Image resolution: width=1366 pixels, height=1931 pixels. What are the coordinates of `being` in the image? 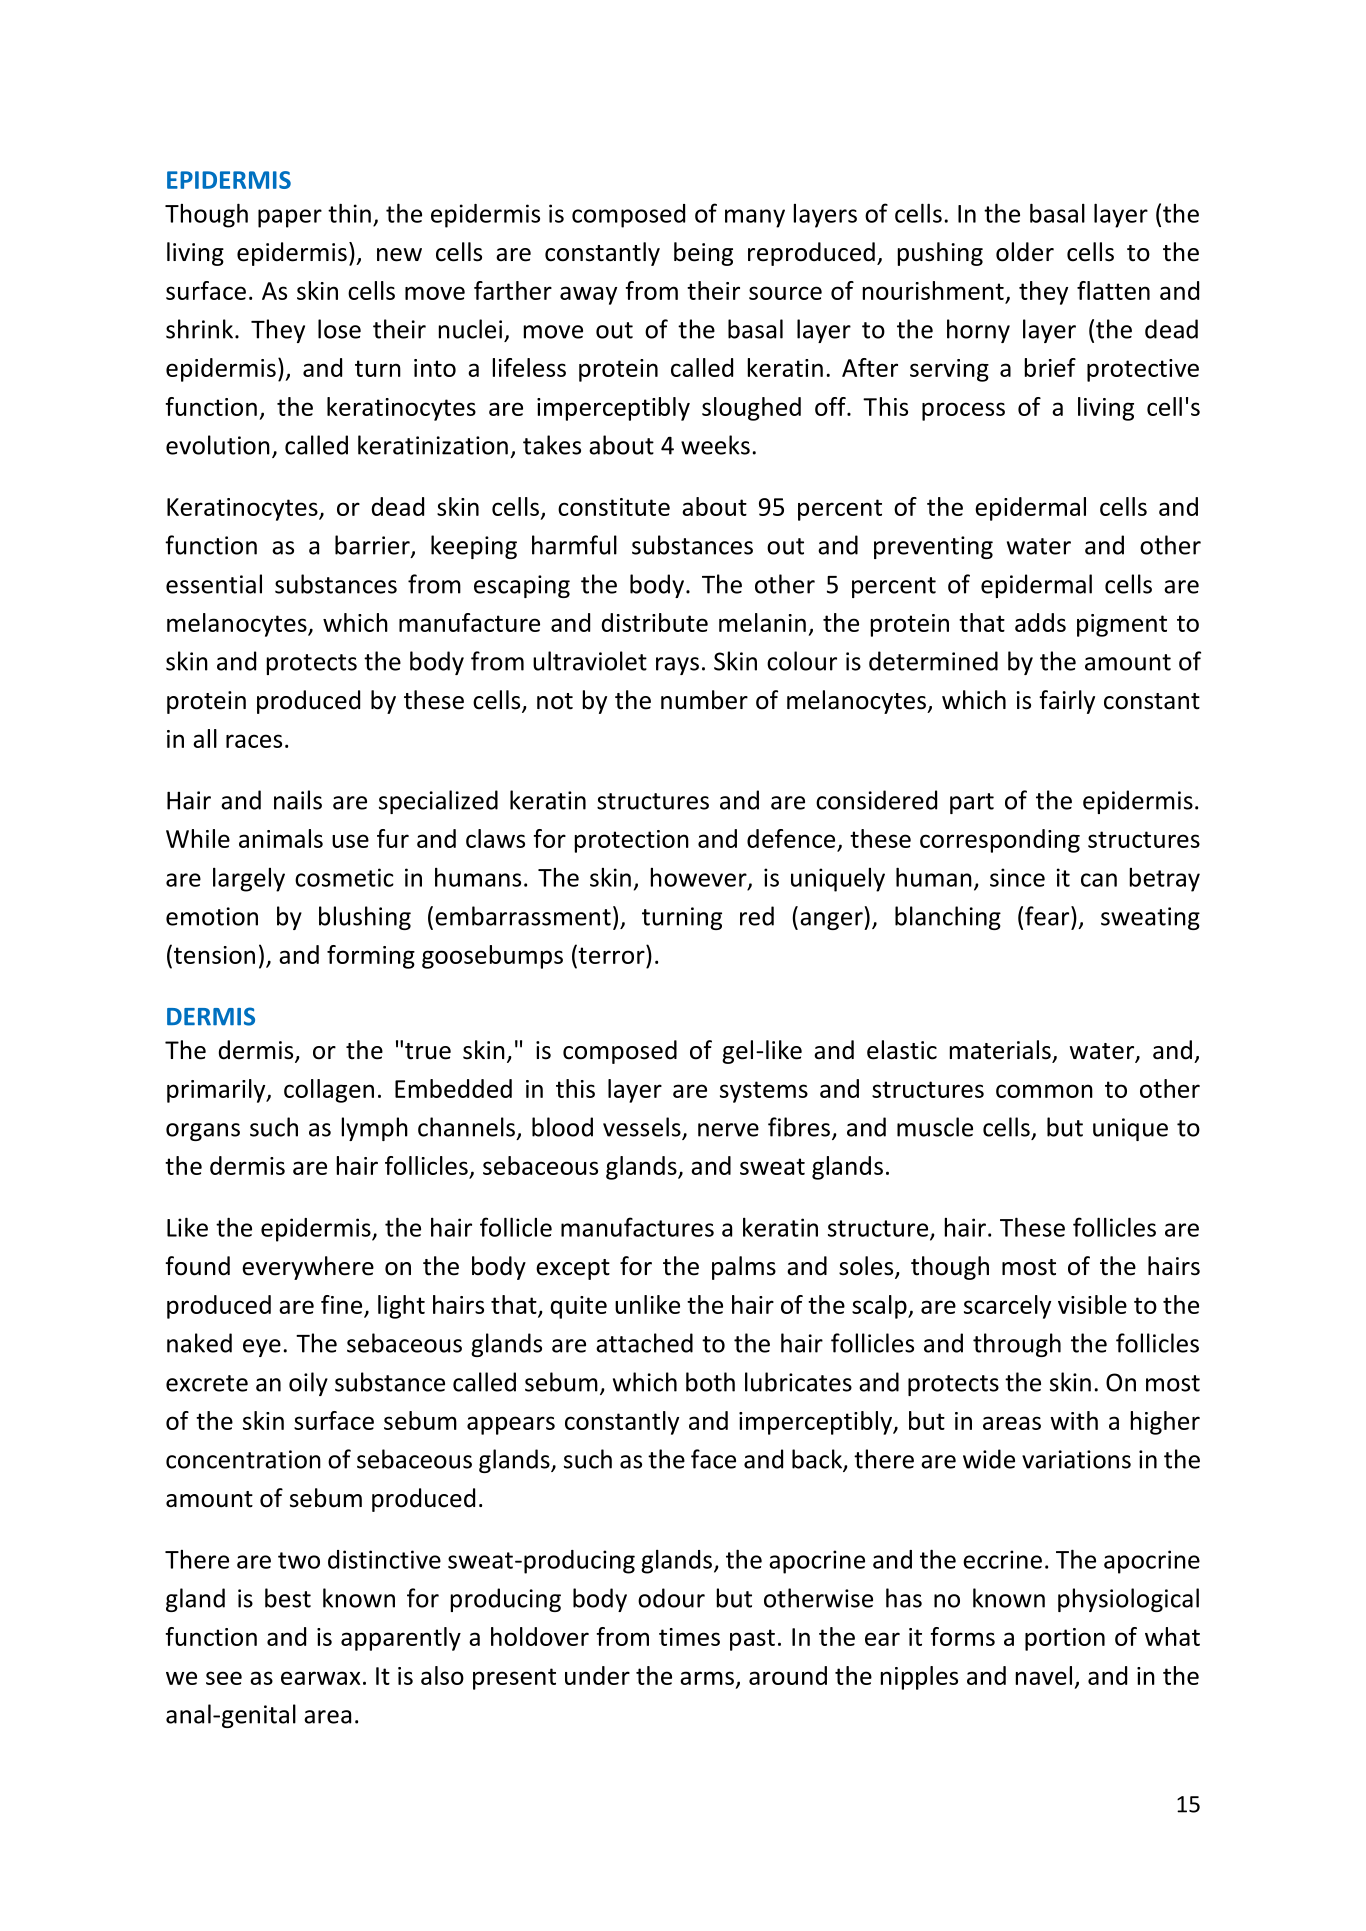 It's located at (703, 254).
